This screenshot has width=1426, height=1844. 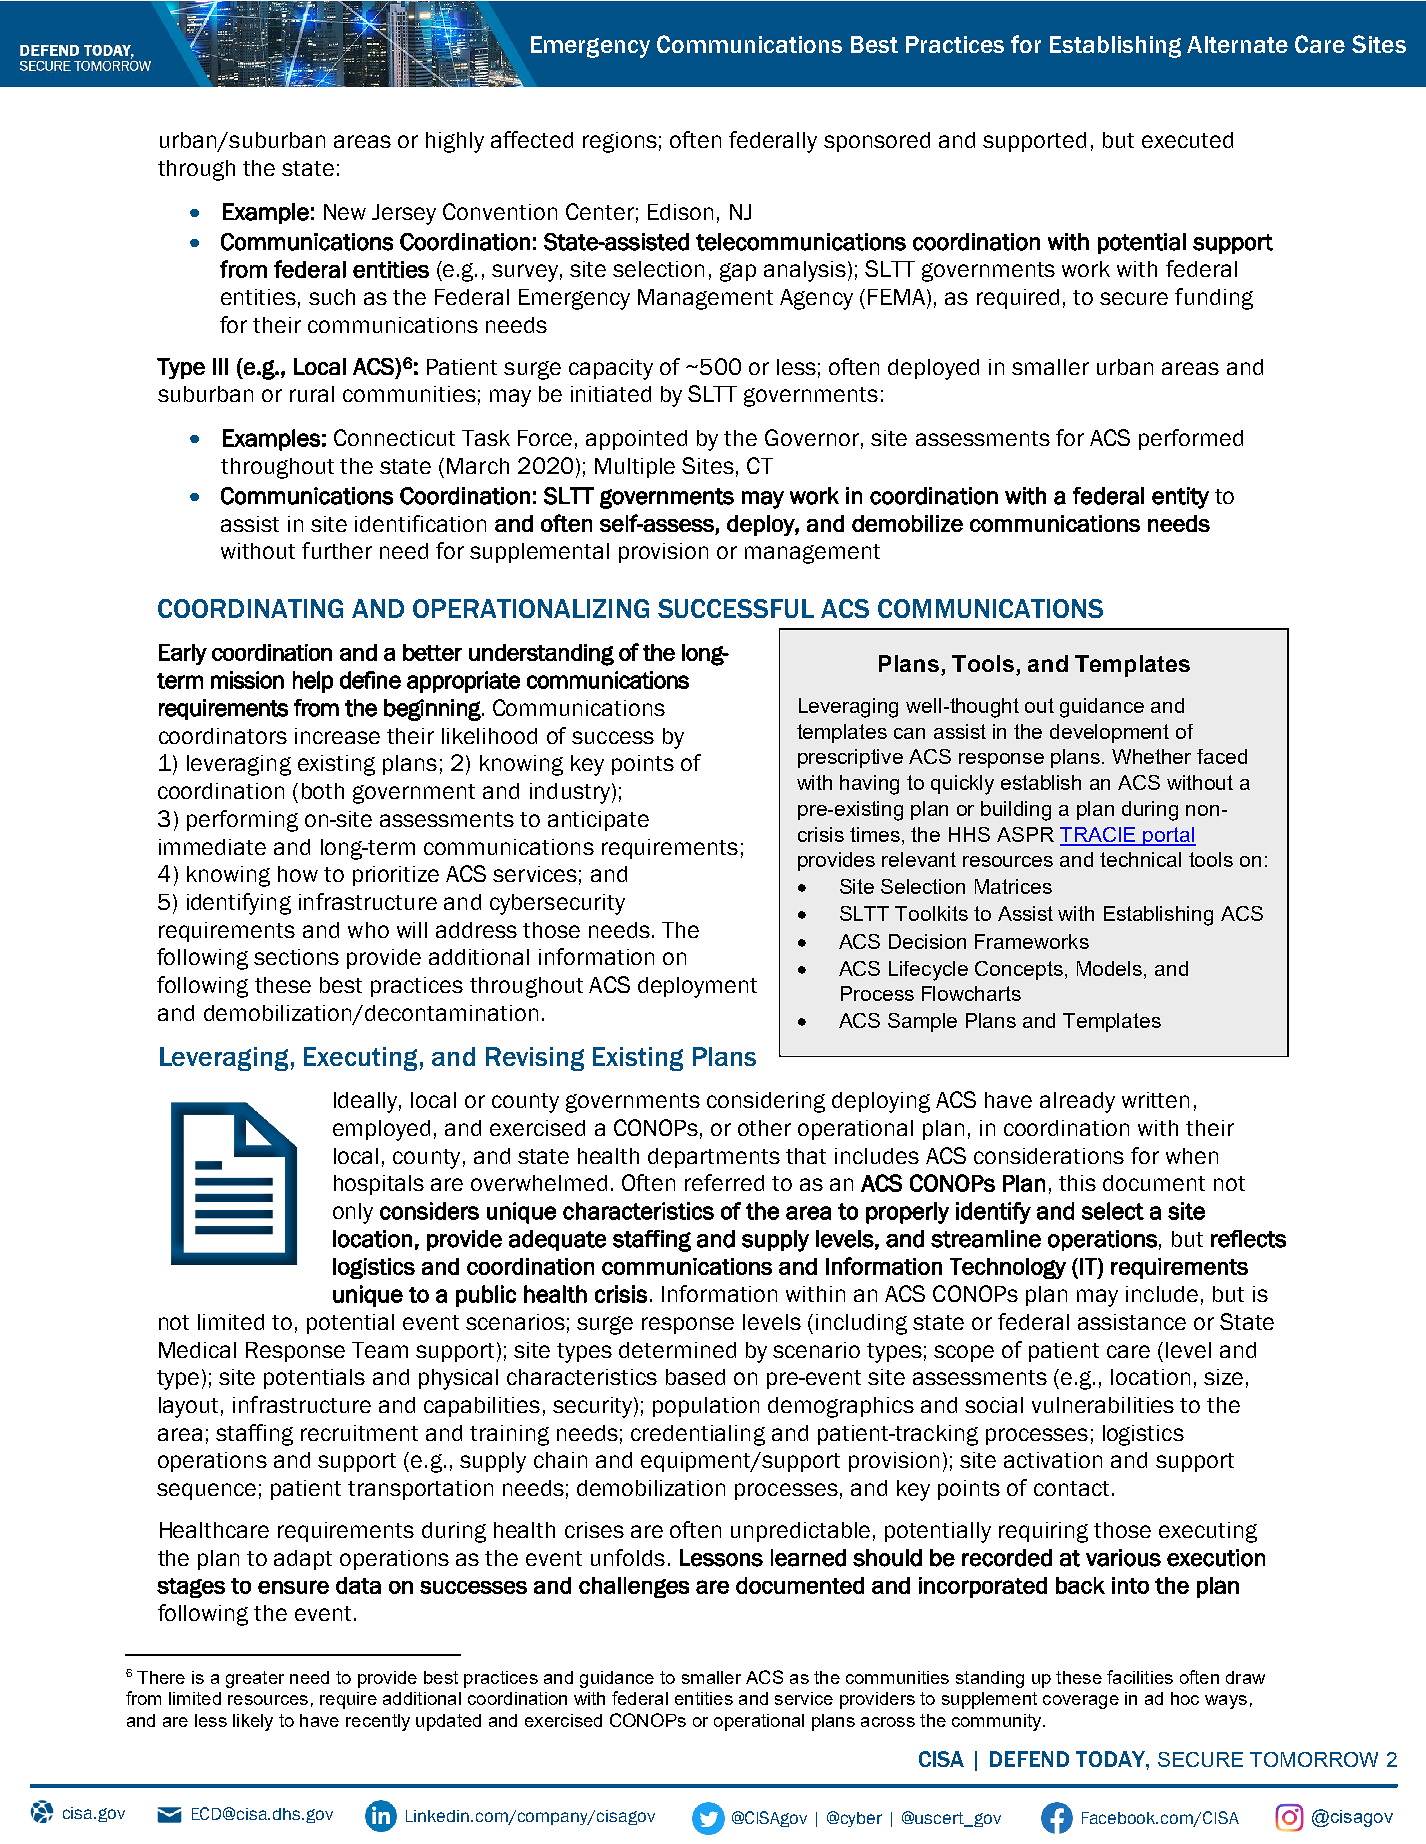 I want to click on when, so click(x=1192, y=1156).
